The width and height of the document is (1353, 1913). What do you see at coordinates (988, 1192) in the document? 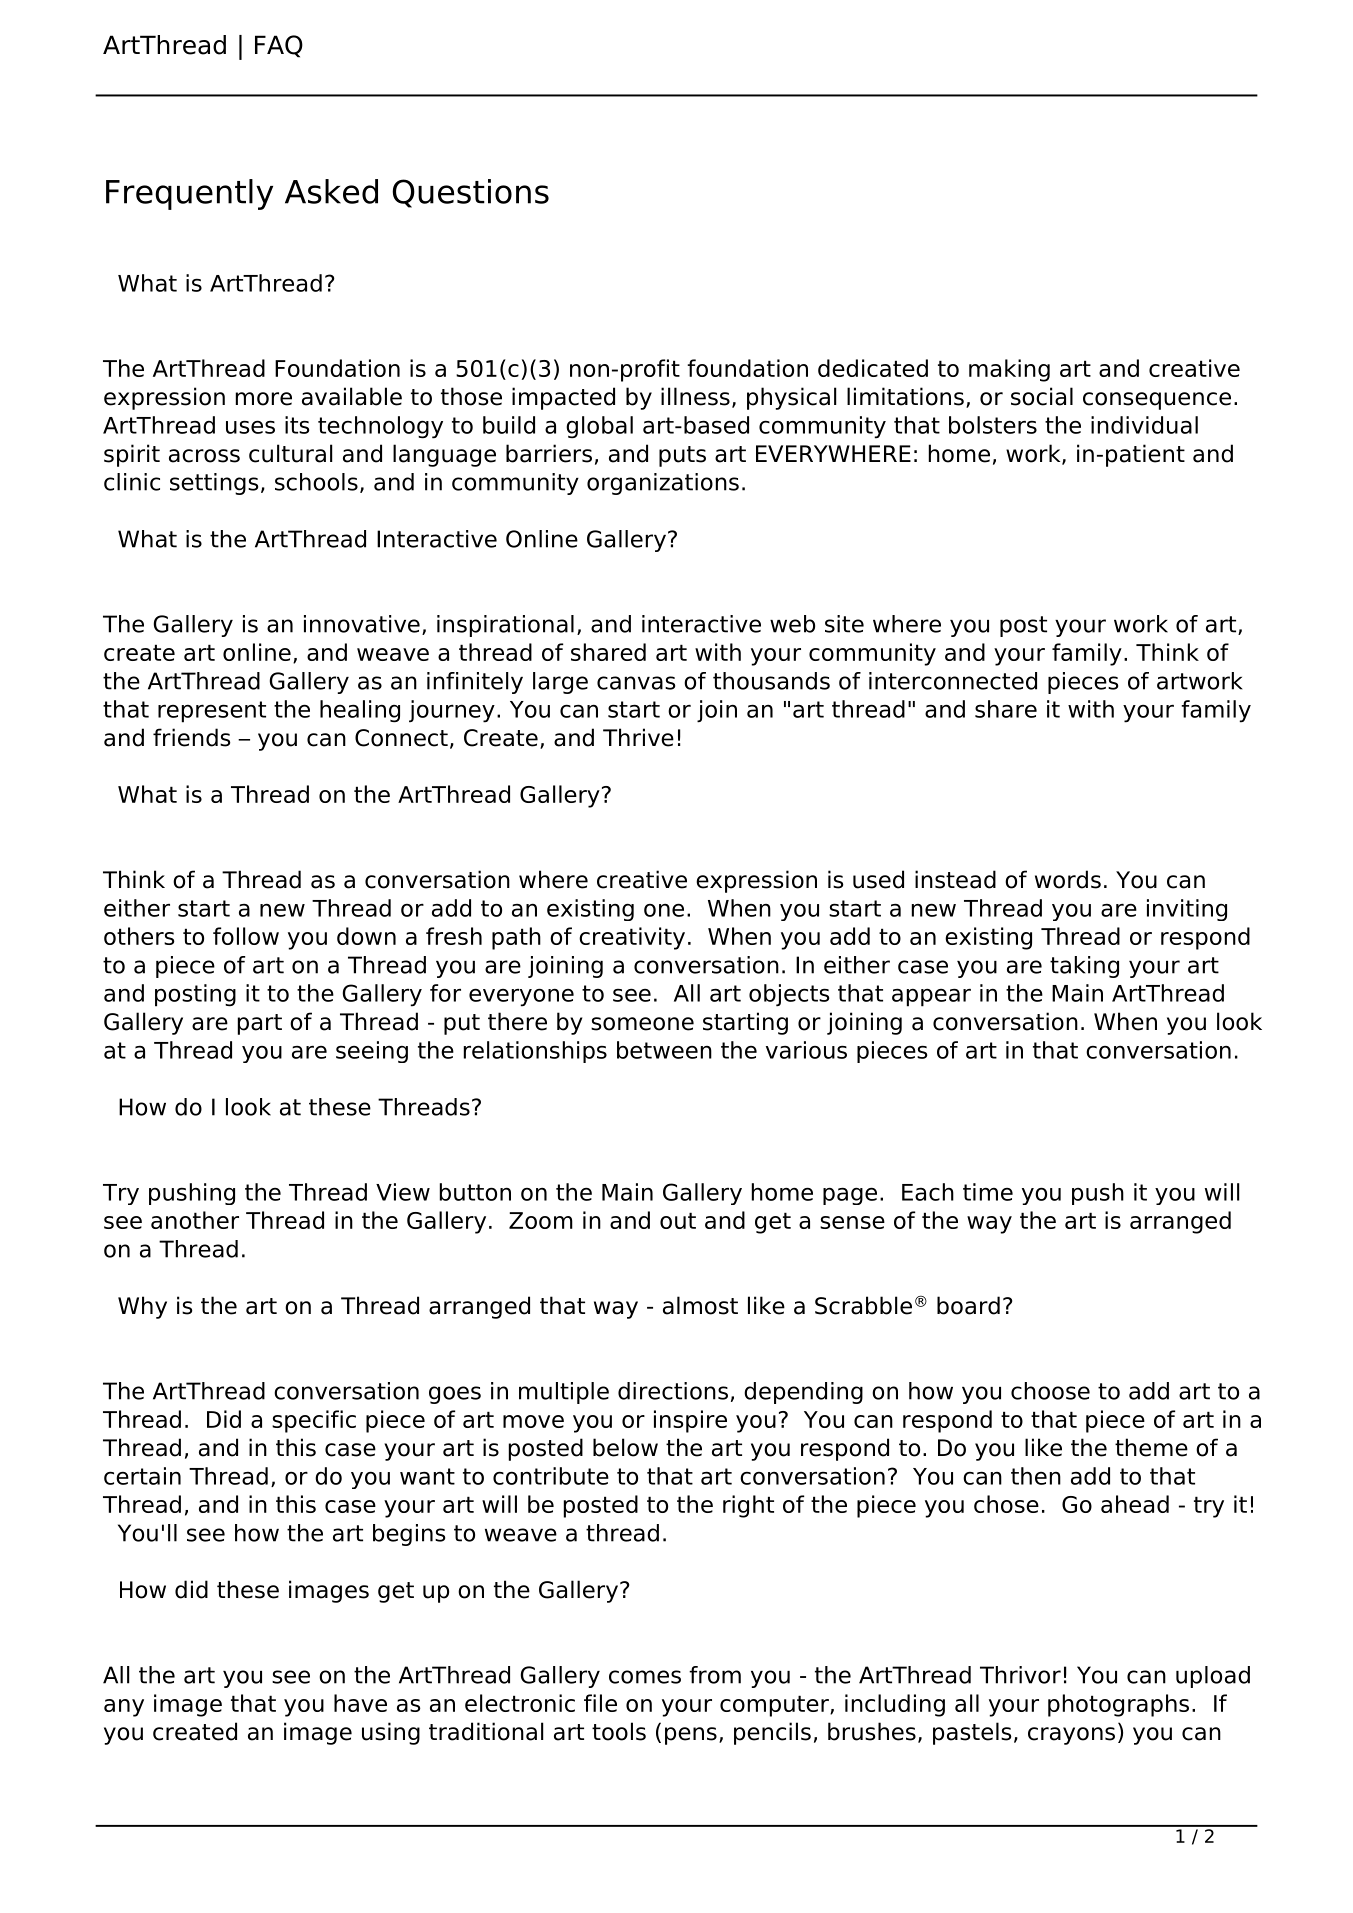
I see `time` at bounding box center [988, 1192].
